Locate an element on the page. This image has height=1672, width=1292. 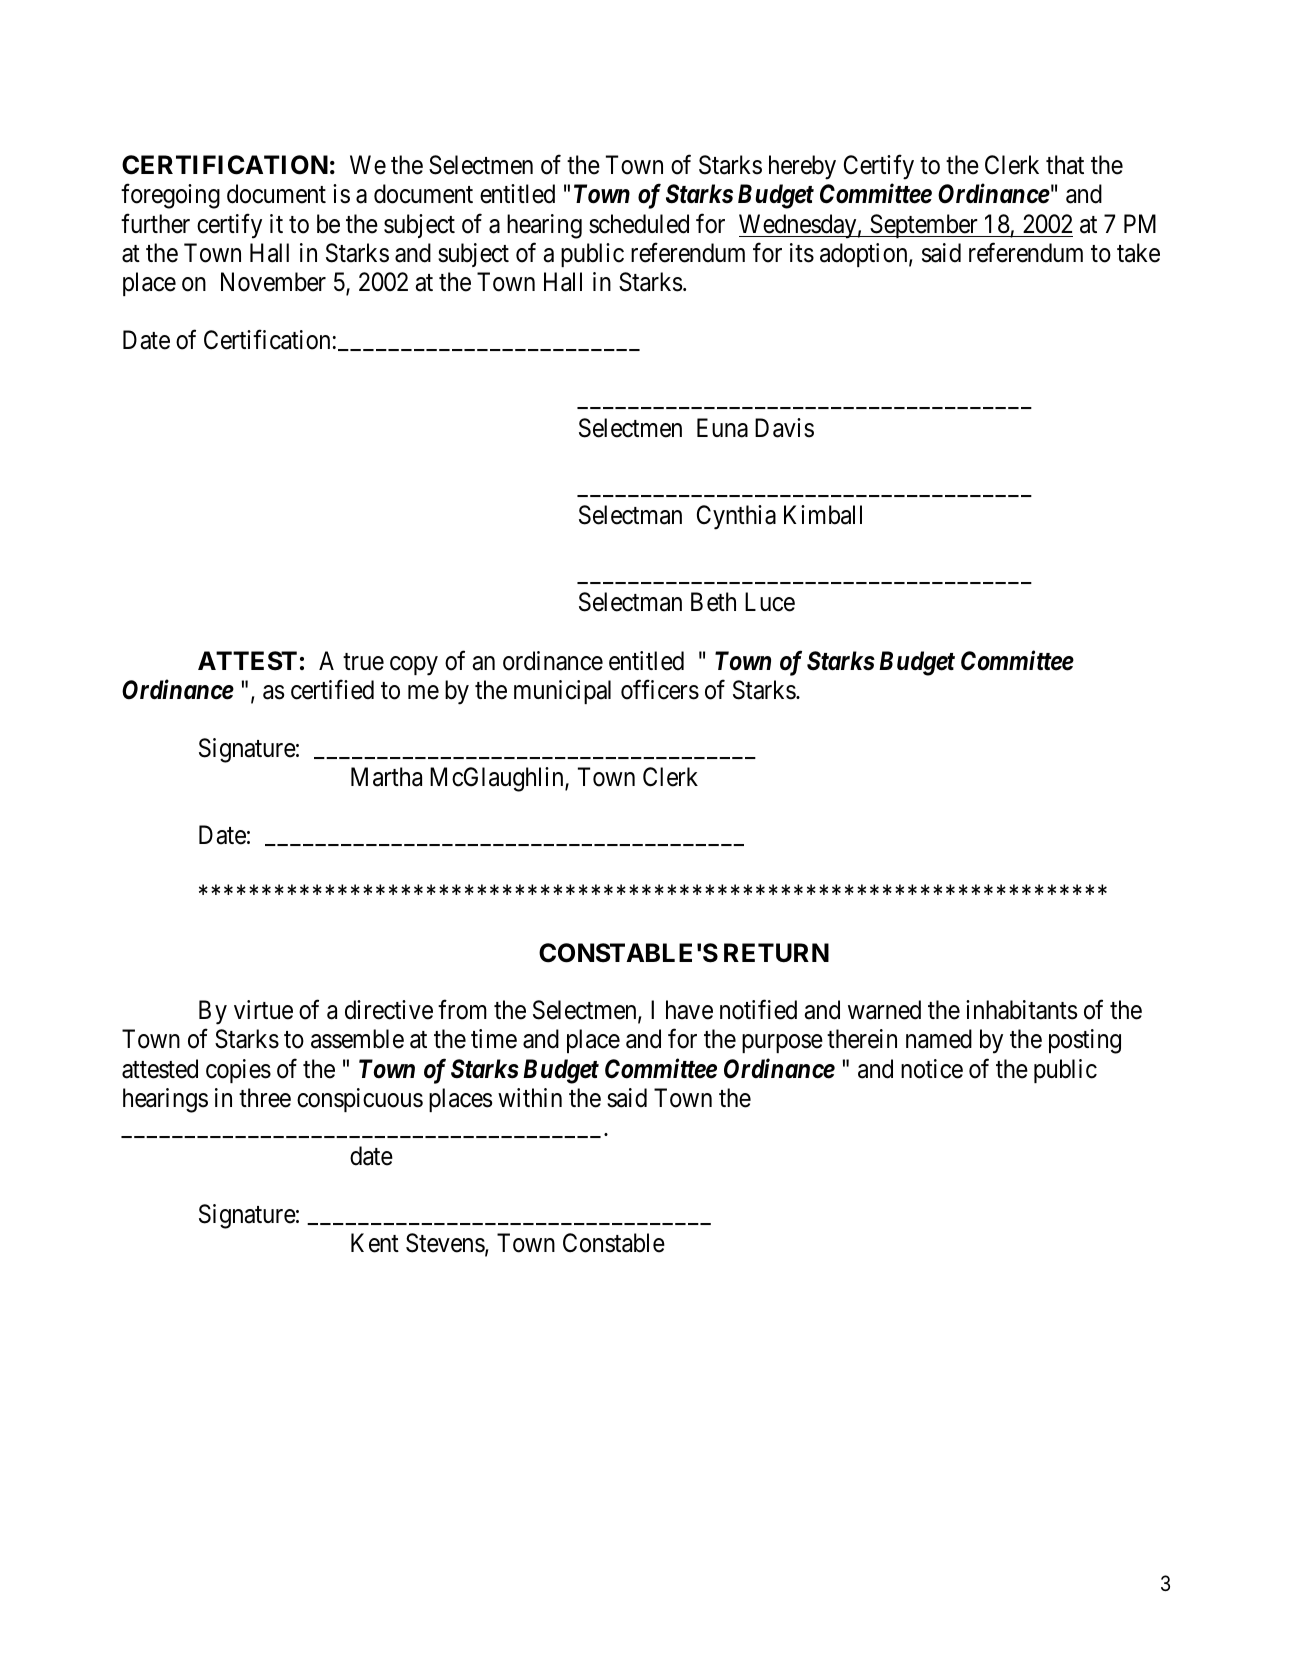
Luce is located at coordinates (770, 602).
